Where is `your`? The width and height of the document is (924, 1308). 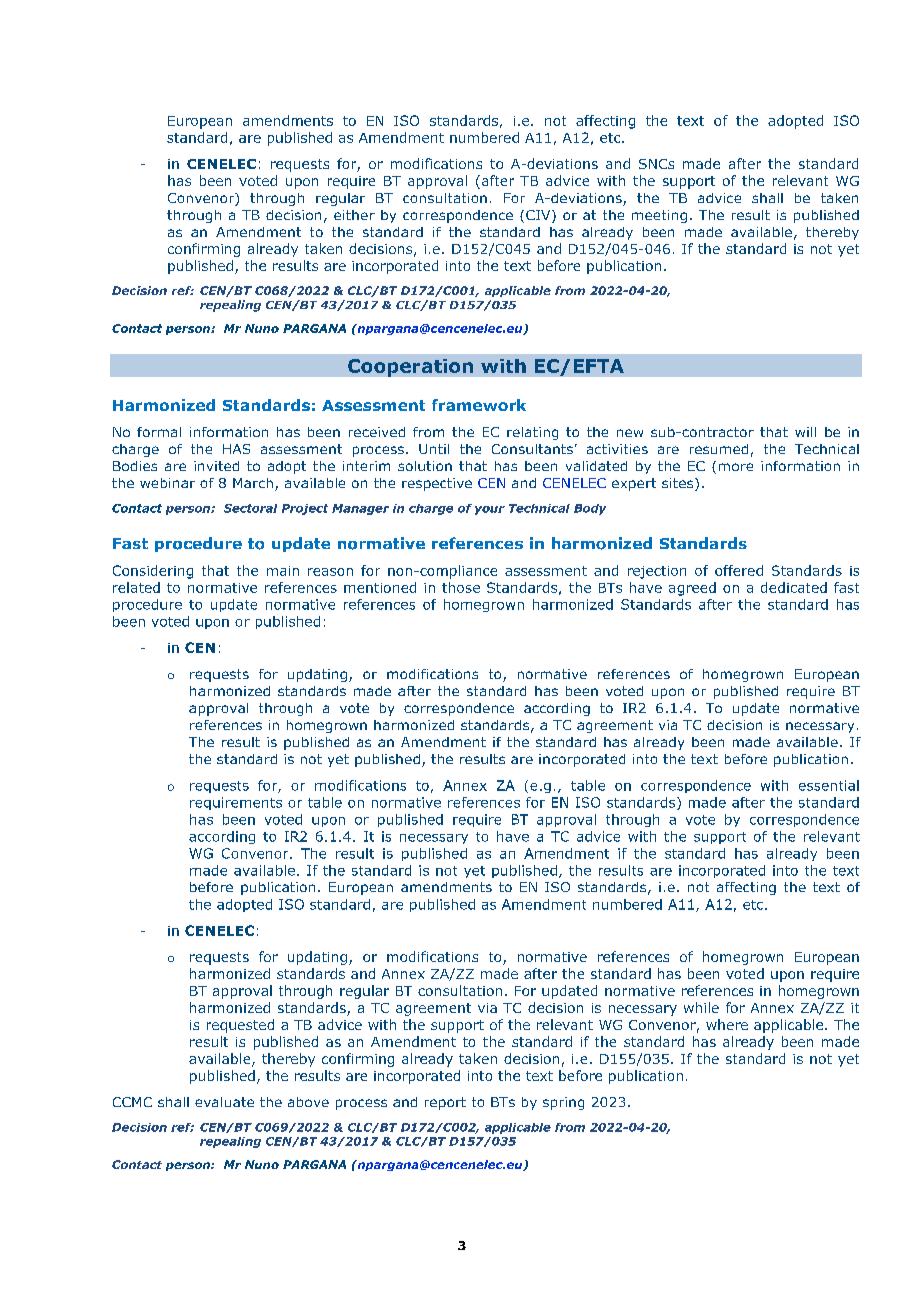 your is located at coordinates (490, 510).
